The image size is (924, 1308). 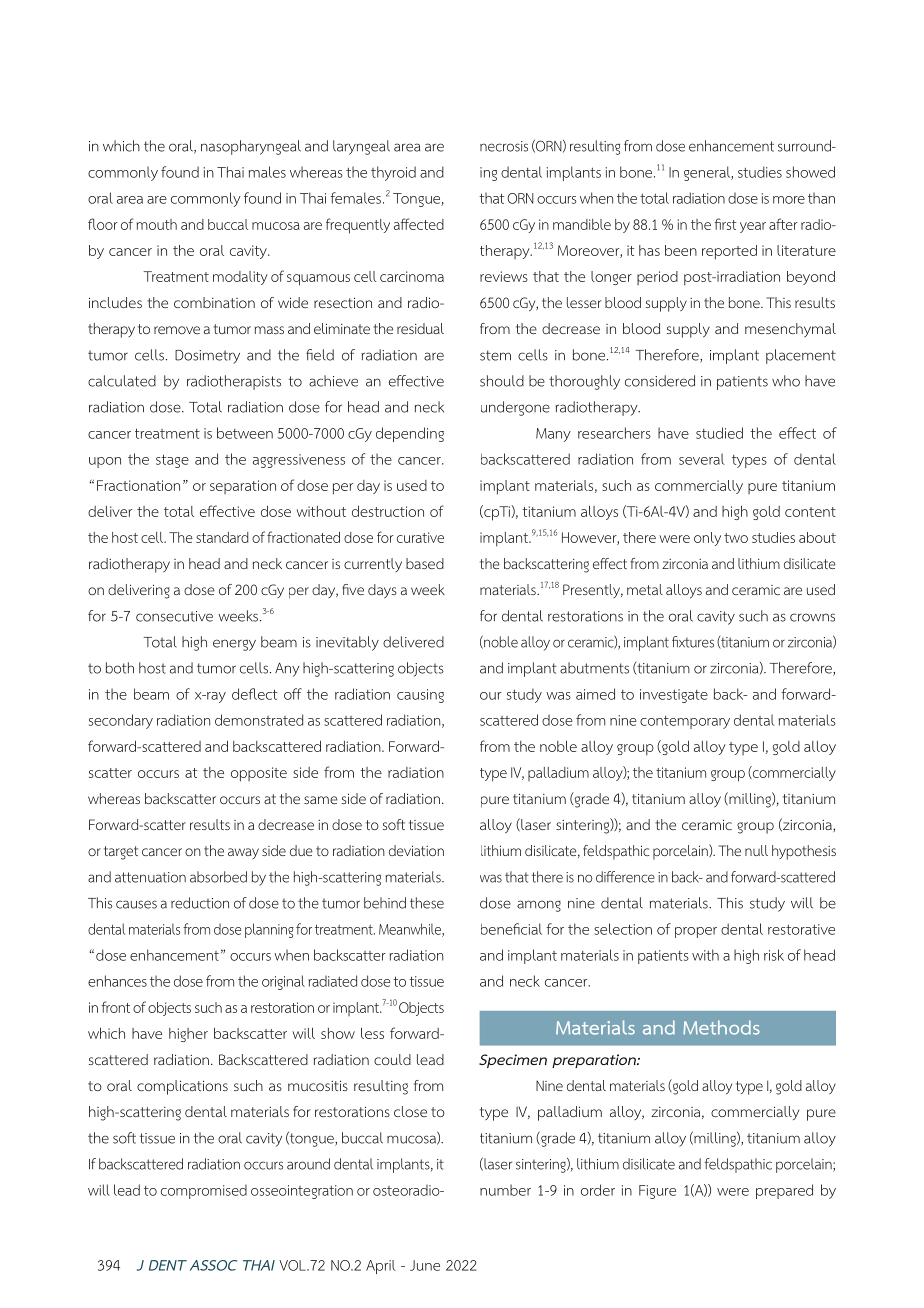 What do you see at coordinates (222, 537) in the screenshot?
I see `standard` at bounding box center [222, 537].
